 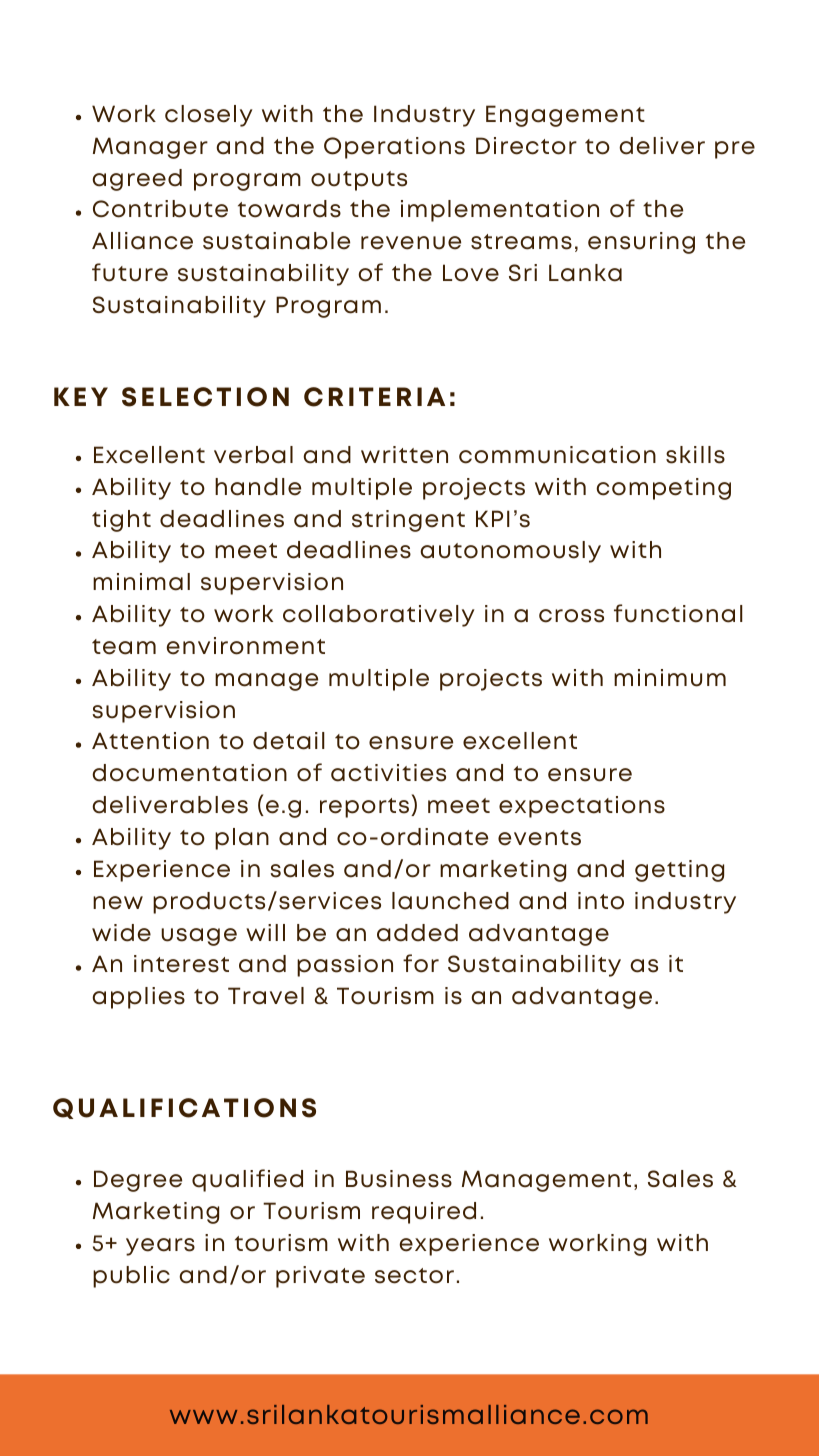 What do you see at coordinates (160, 1247) in the document?
I see `years` at bounding box center [160, 1247].
